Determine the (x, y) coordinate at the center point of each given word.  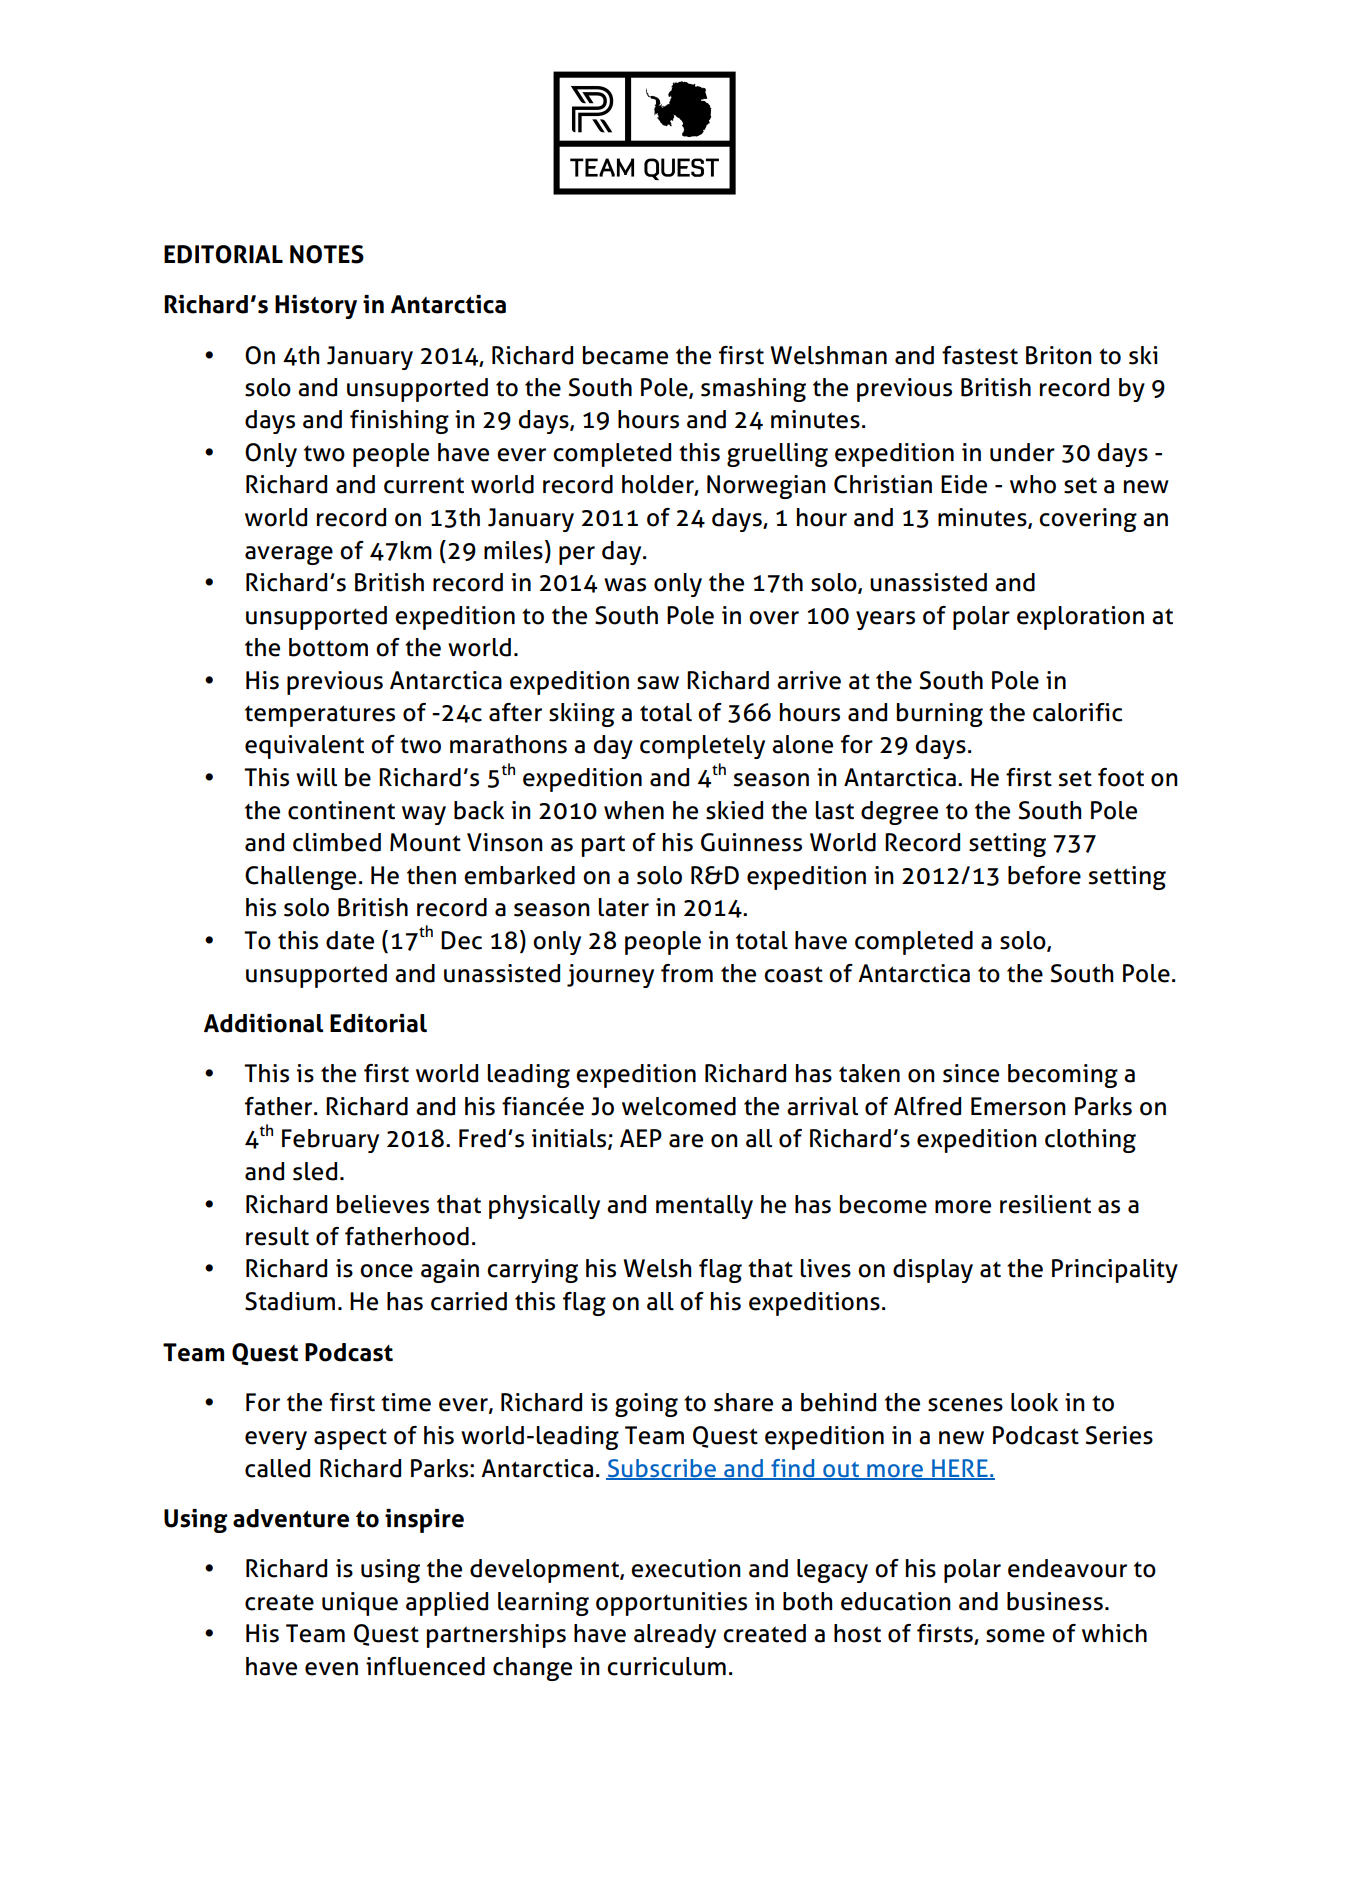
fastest (980, 355)
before (1044, 875)
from (687, 973)
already (675, 1636)
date (350, 940)
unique (360, 1604)
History (316, 307)
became (625, 355)
